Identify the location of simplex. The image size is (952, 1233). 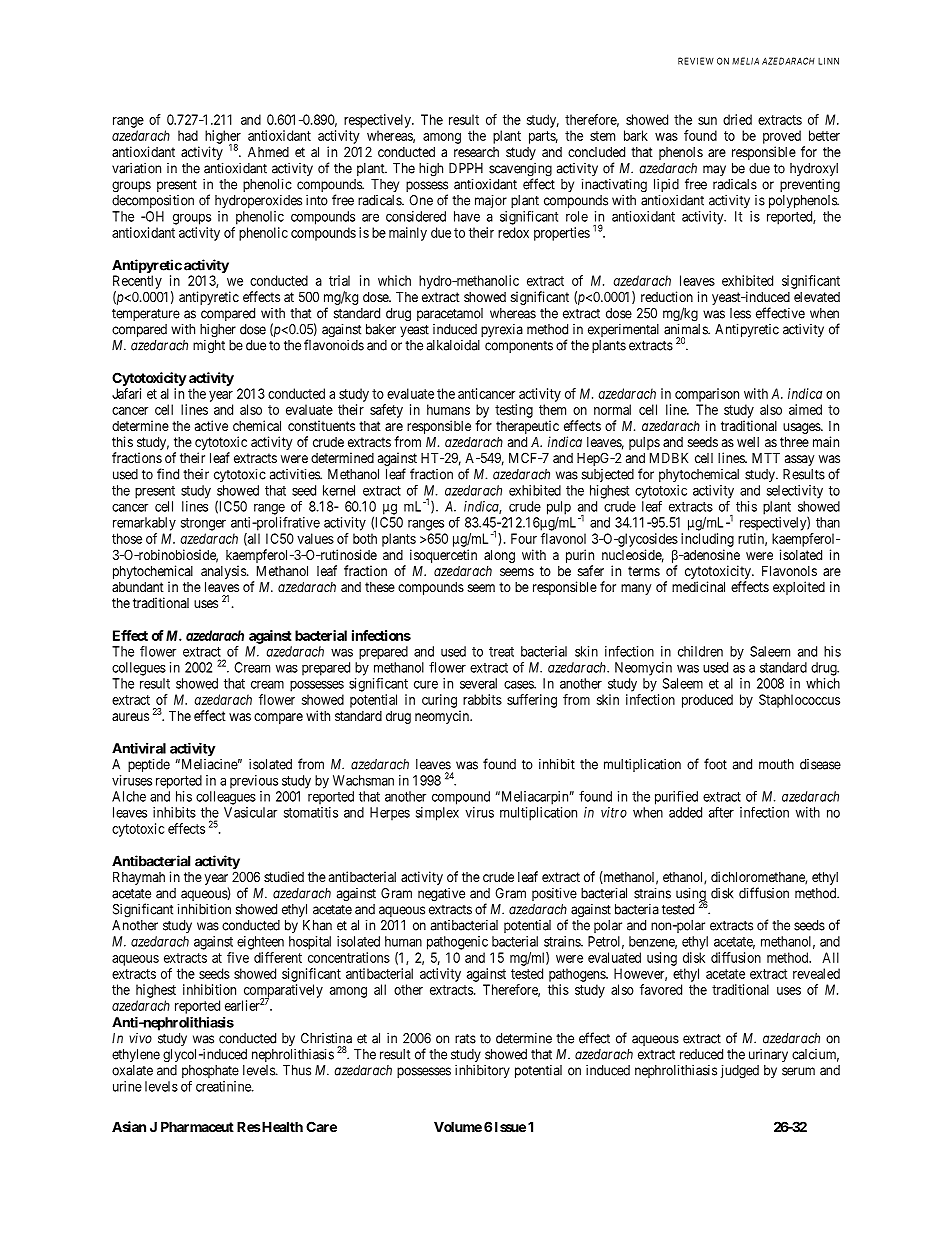
(437, 814).
